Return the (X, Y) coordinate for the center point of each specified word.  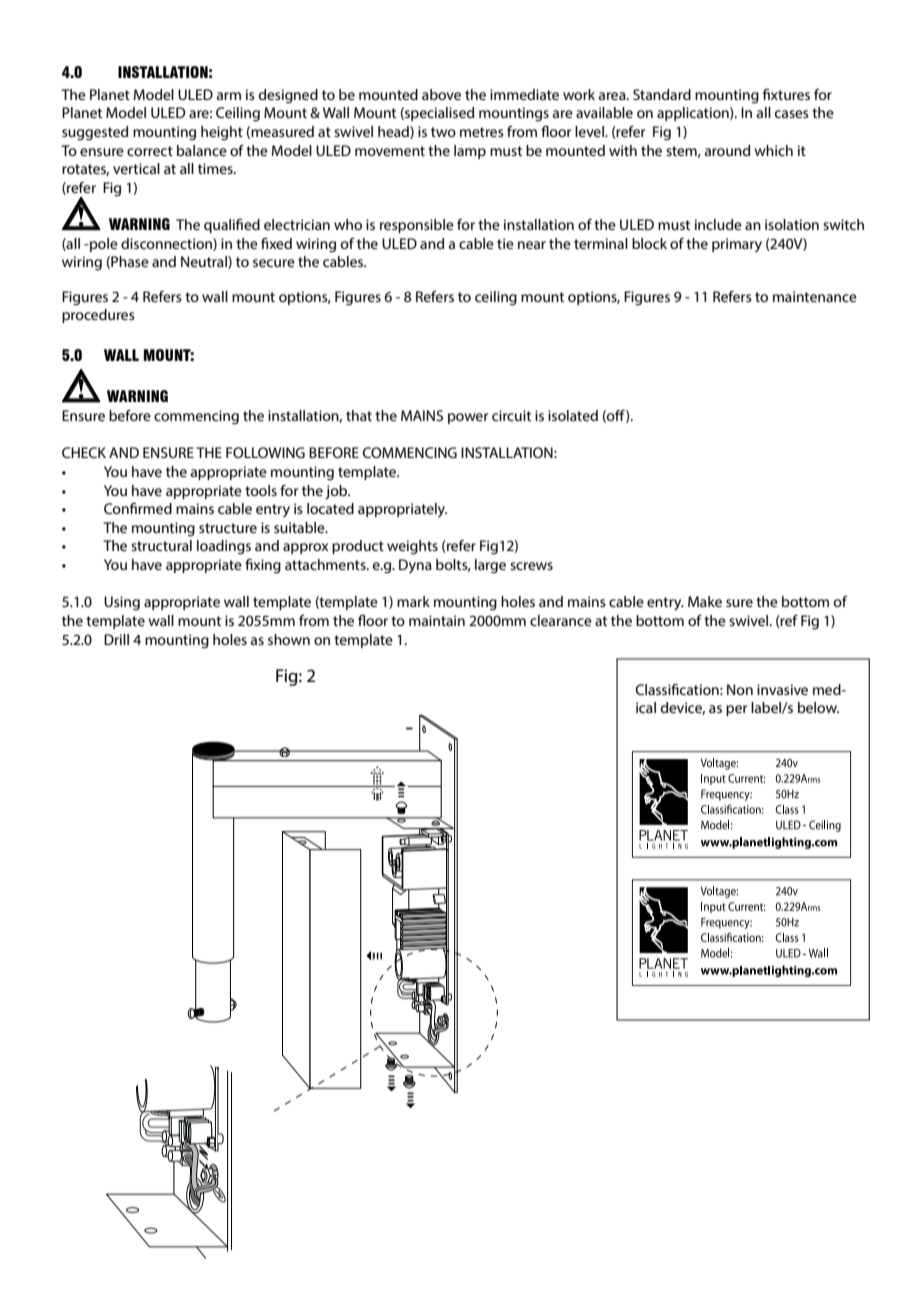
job (337, 492)
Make (705, 601)
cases (792, 114)
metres (482, 132)
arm (229, 96)
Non (740, 689)
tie (505, 243)
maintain (437, 620)
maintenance (815, 296)
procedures (98, 316)
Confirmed (138, 508)
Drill (116, 639)
